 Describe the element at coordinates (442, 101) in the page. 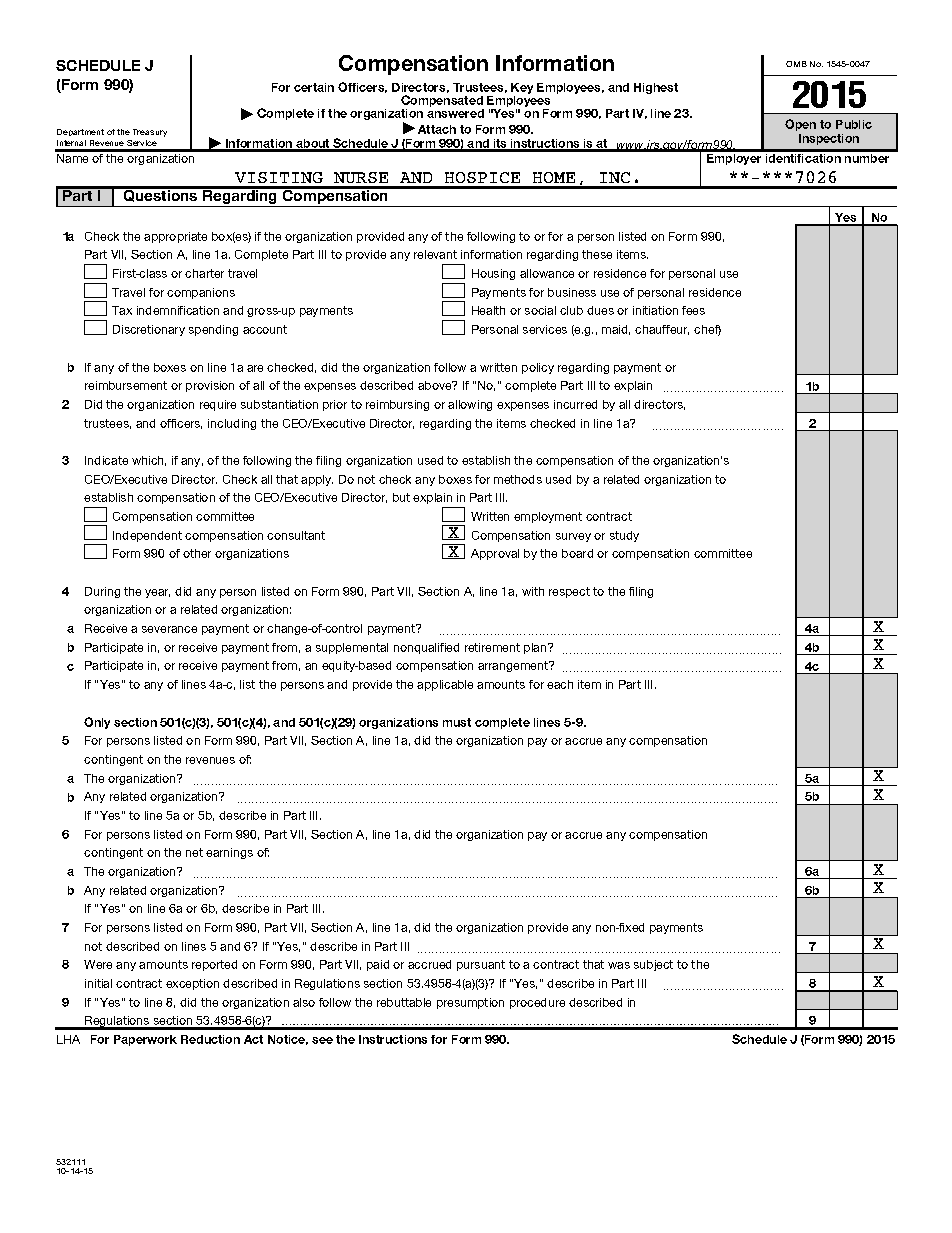

I see `Compensated` at that location.
